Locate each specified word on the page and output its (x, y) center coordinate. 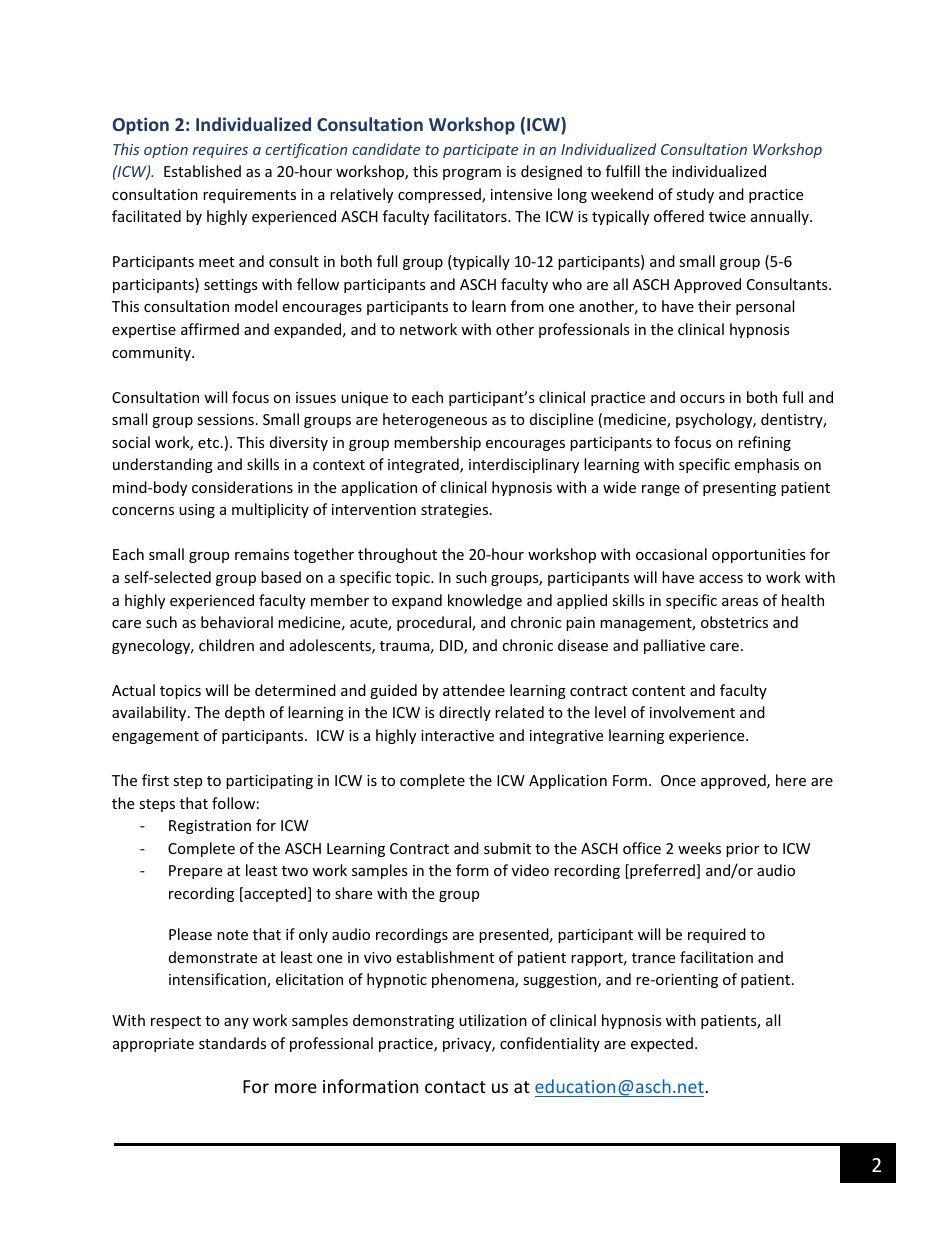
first (155, 780)
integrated (424, 465)
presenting (739, 489)
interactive (457, 735)
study (695, 195)
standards (232, 1043)
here (791, 780)
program (472, 174)
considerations (242, 487)
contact (455, 1087)
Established (202, 171)
